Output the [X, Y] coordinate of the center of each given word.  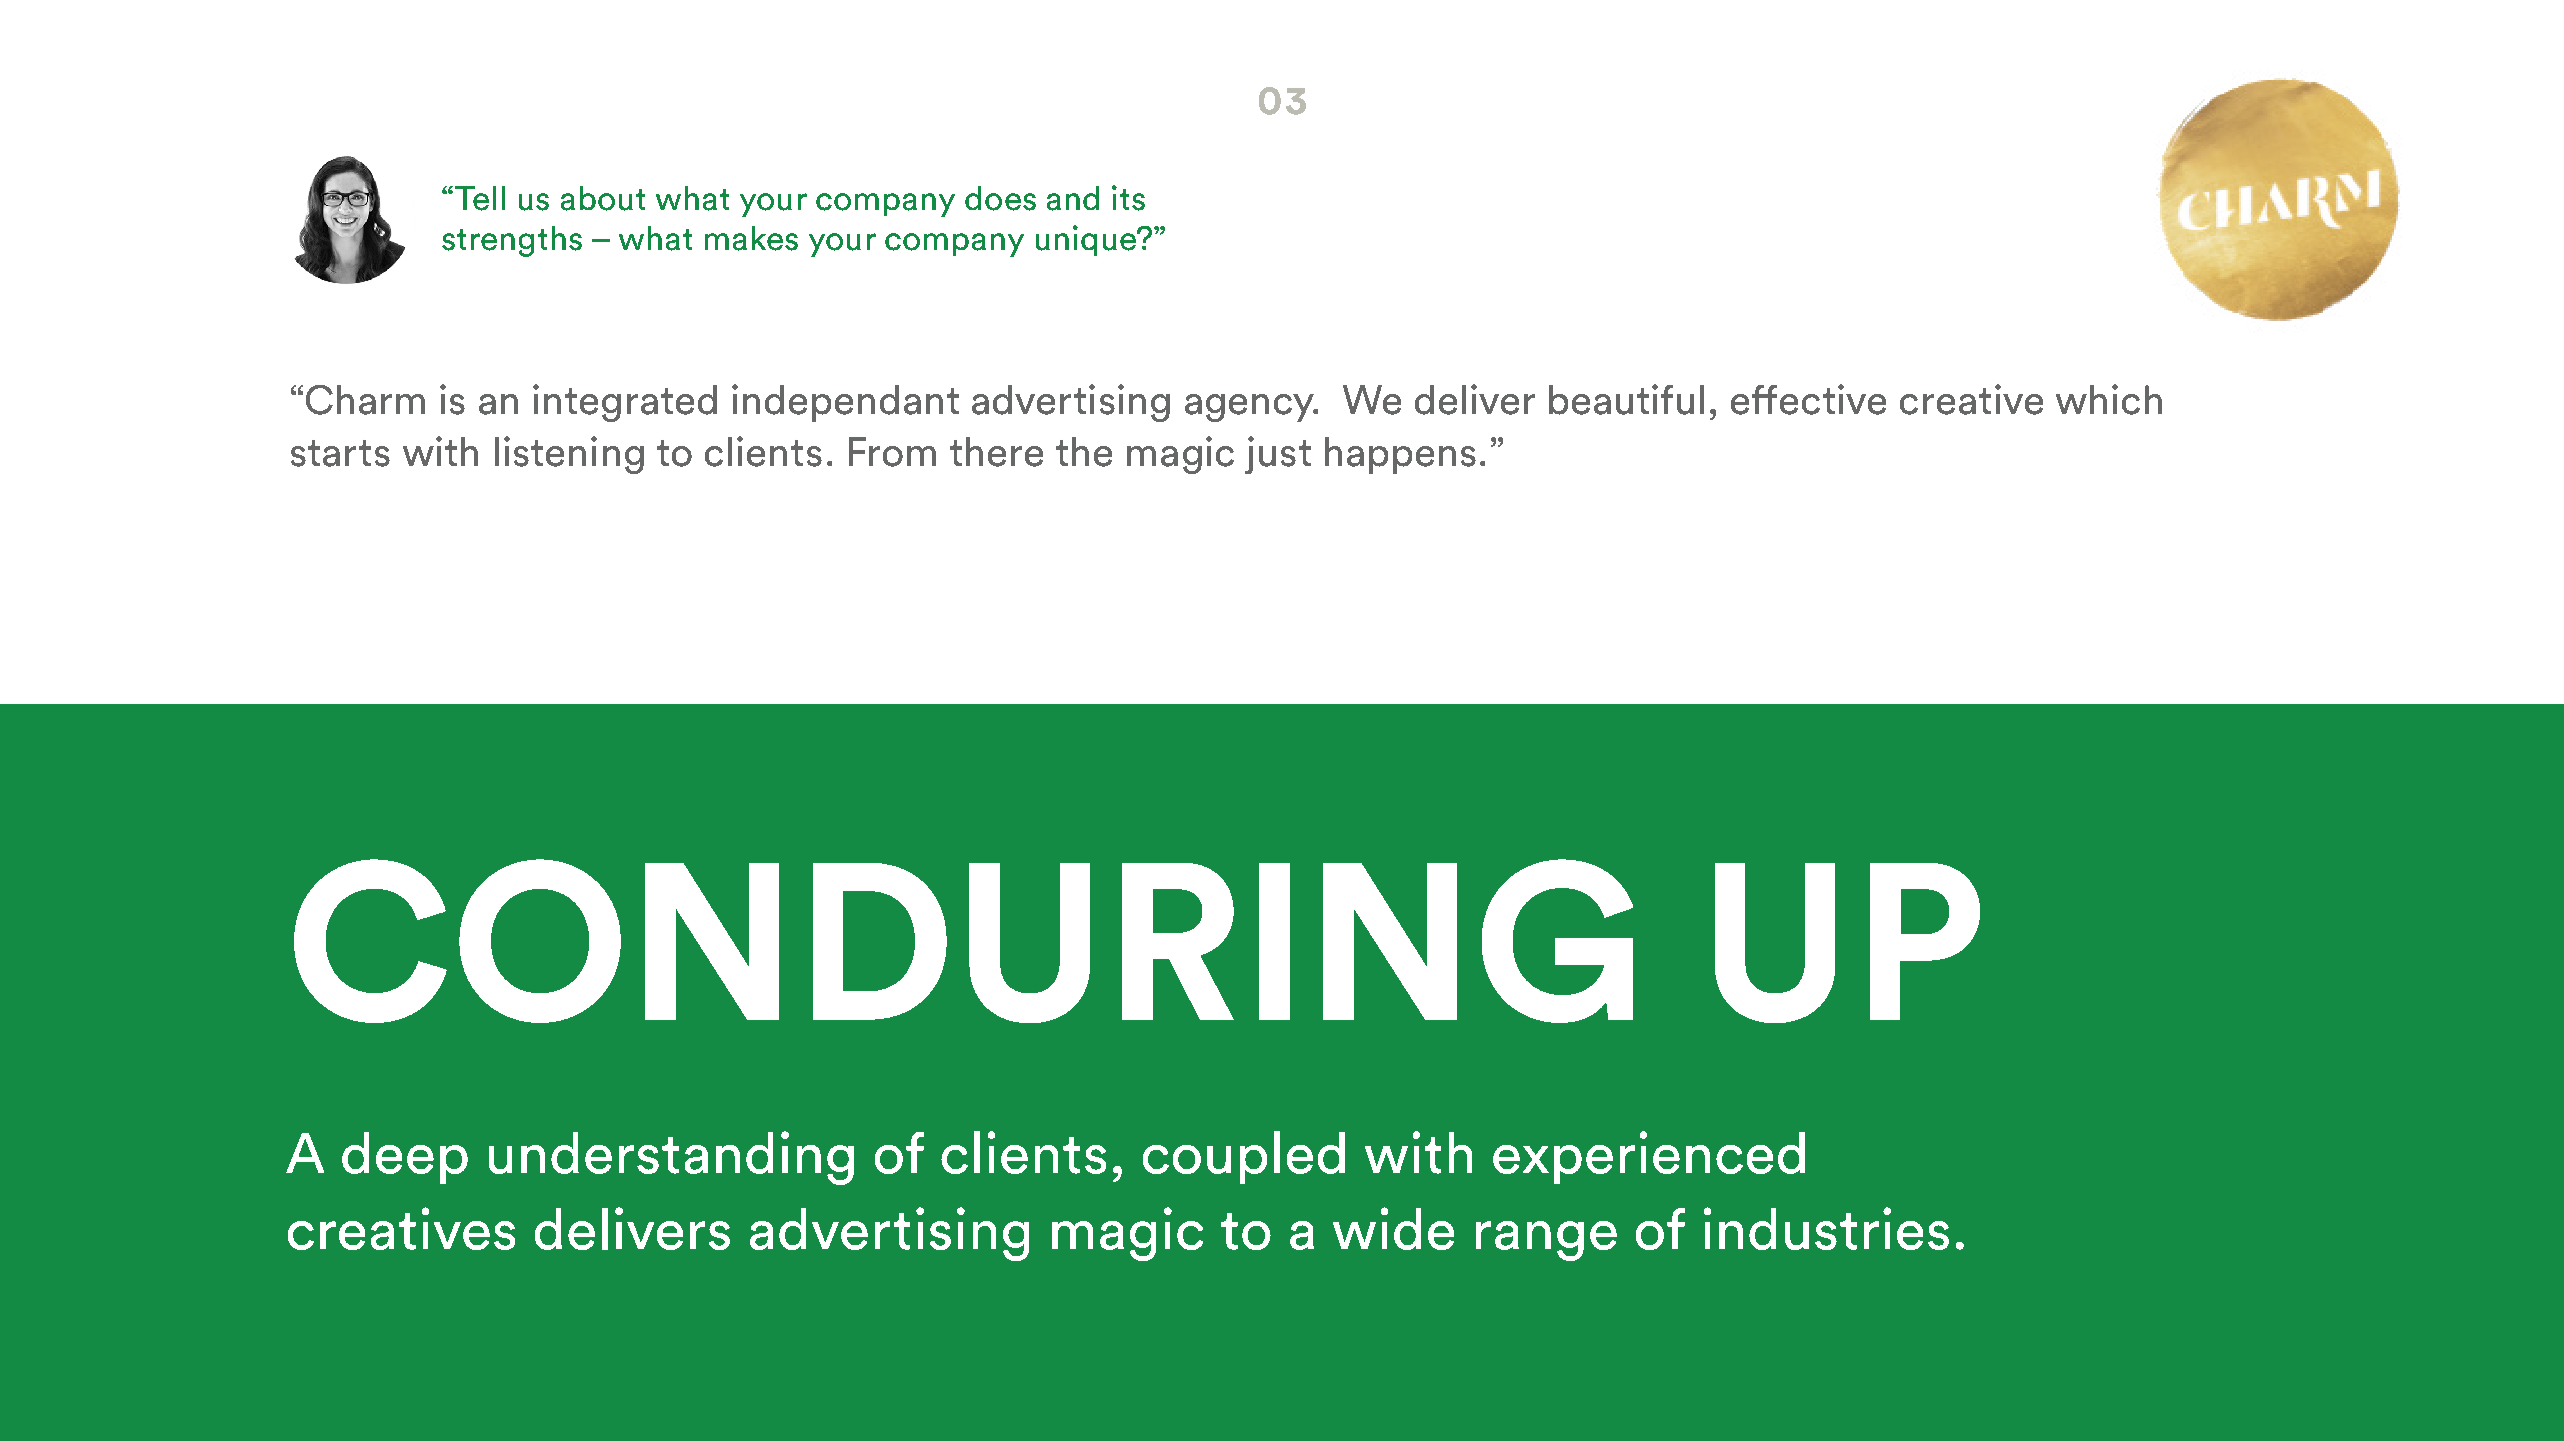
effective [1808, 399]
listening [569, 455]
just [1278, 455]
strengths [512, 241]
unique [1087, 240]
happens [1400, 455]
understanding [671, 1158]
